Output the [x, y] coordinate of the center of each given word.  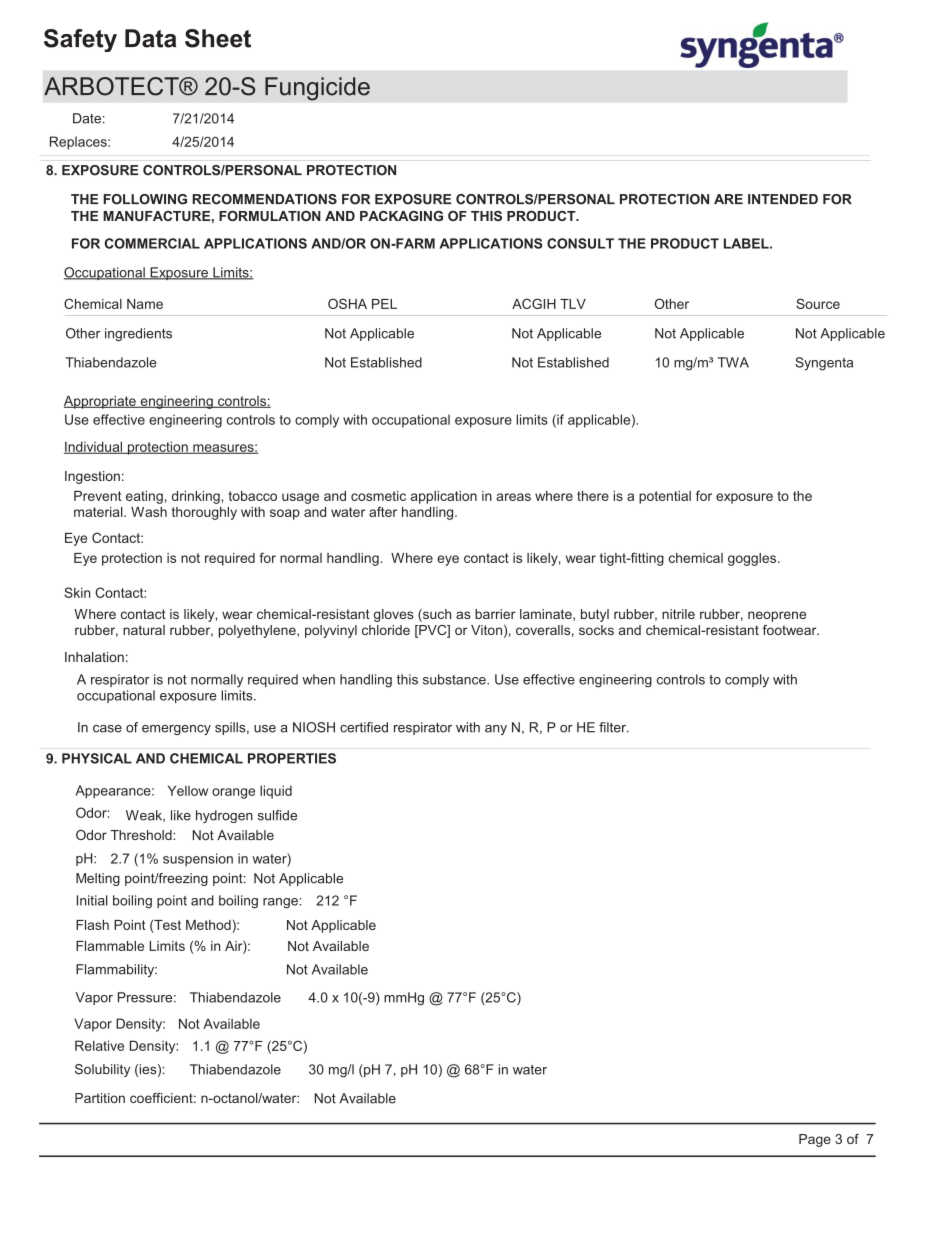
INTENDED [783, 199]
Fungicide [317, 89]
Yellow [188, 790]
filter [613, 727]
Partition [100, 1098]
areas [513, 497]
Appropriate [101, 402]
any [496, 730]
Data [150, 38]
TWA [733, 362]
